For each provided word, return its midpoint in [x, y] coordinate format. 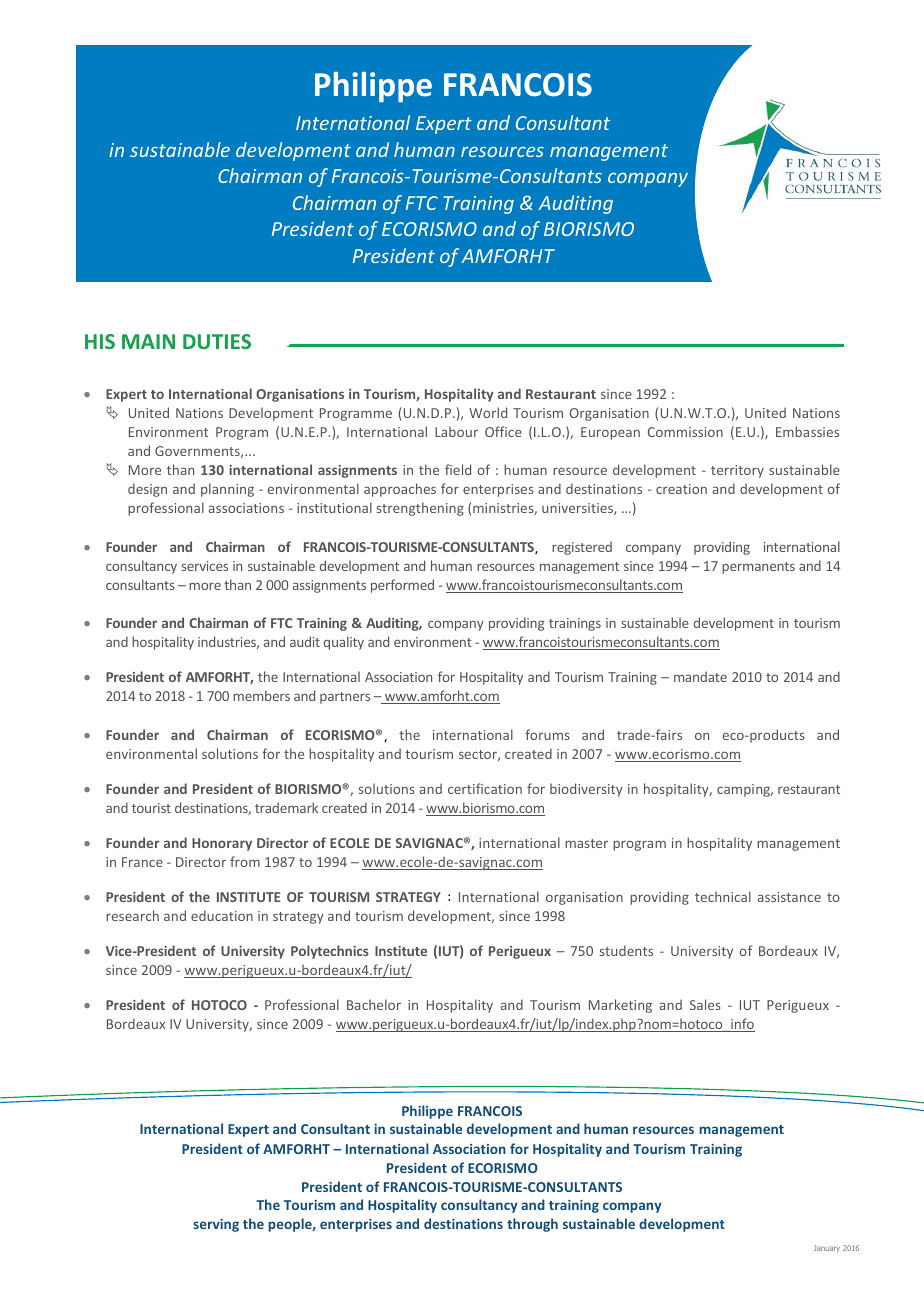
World [488, 412]
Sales [705, 1004]
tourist [151, 808]
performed [402, 586]
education [222, 915]
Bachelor [374, 1004]
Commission [685, 432]
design [147, 490]
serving [216, 1225]
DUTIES [217, 341]
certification [485, 788]
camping [745, 790]
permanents [758, 568]
